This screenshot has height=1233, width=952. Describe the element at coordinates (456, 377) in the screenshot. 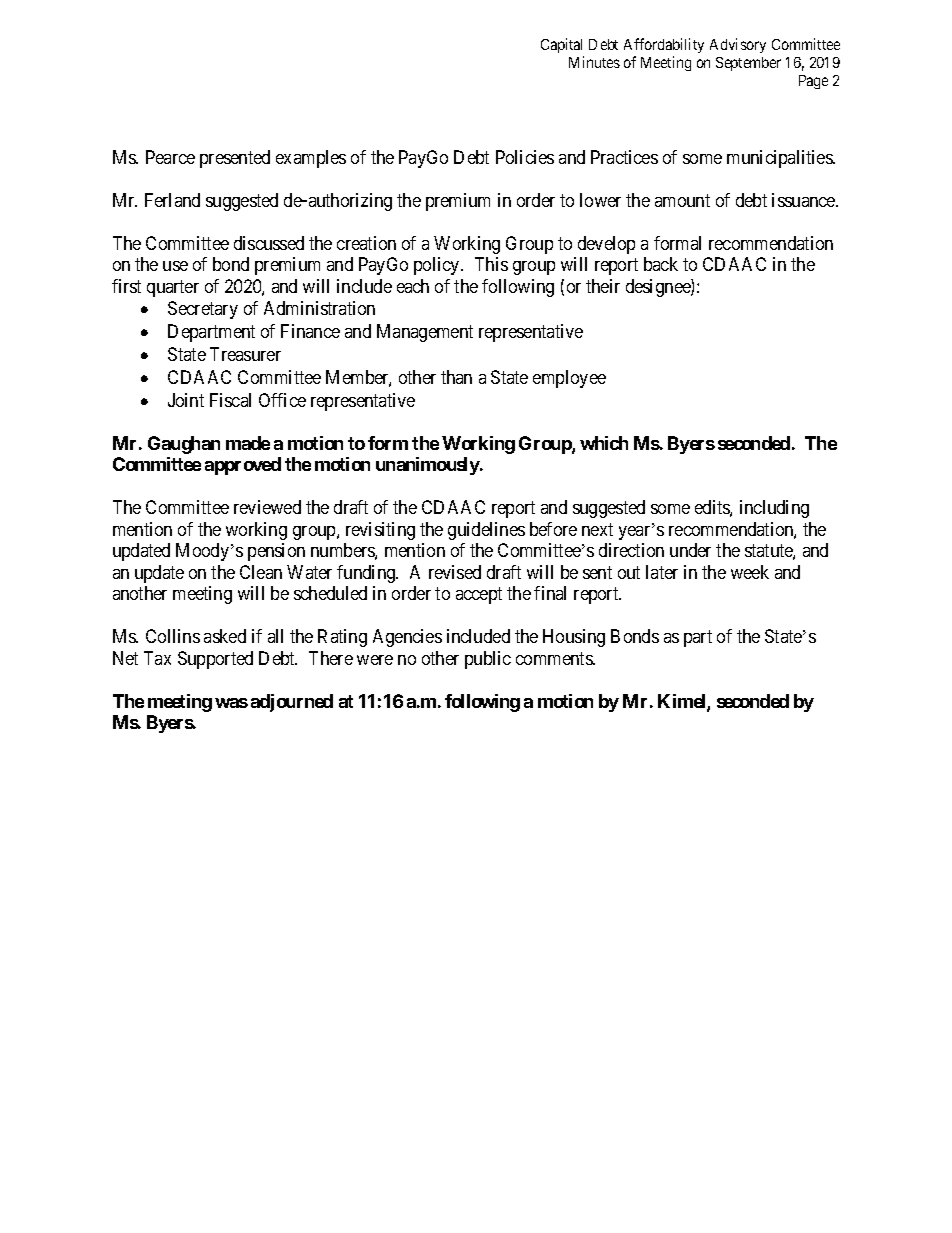

I see `than` at that location.
